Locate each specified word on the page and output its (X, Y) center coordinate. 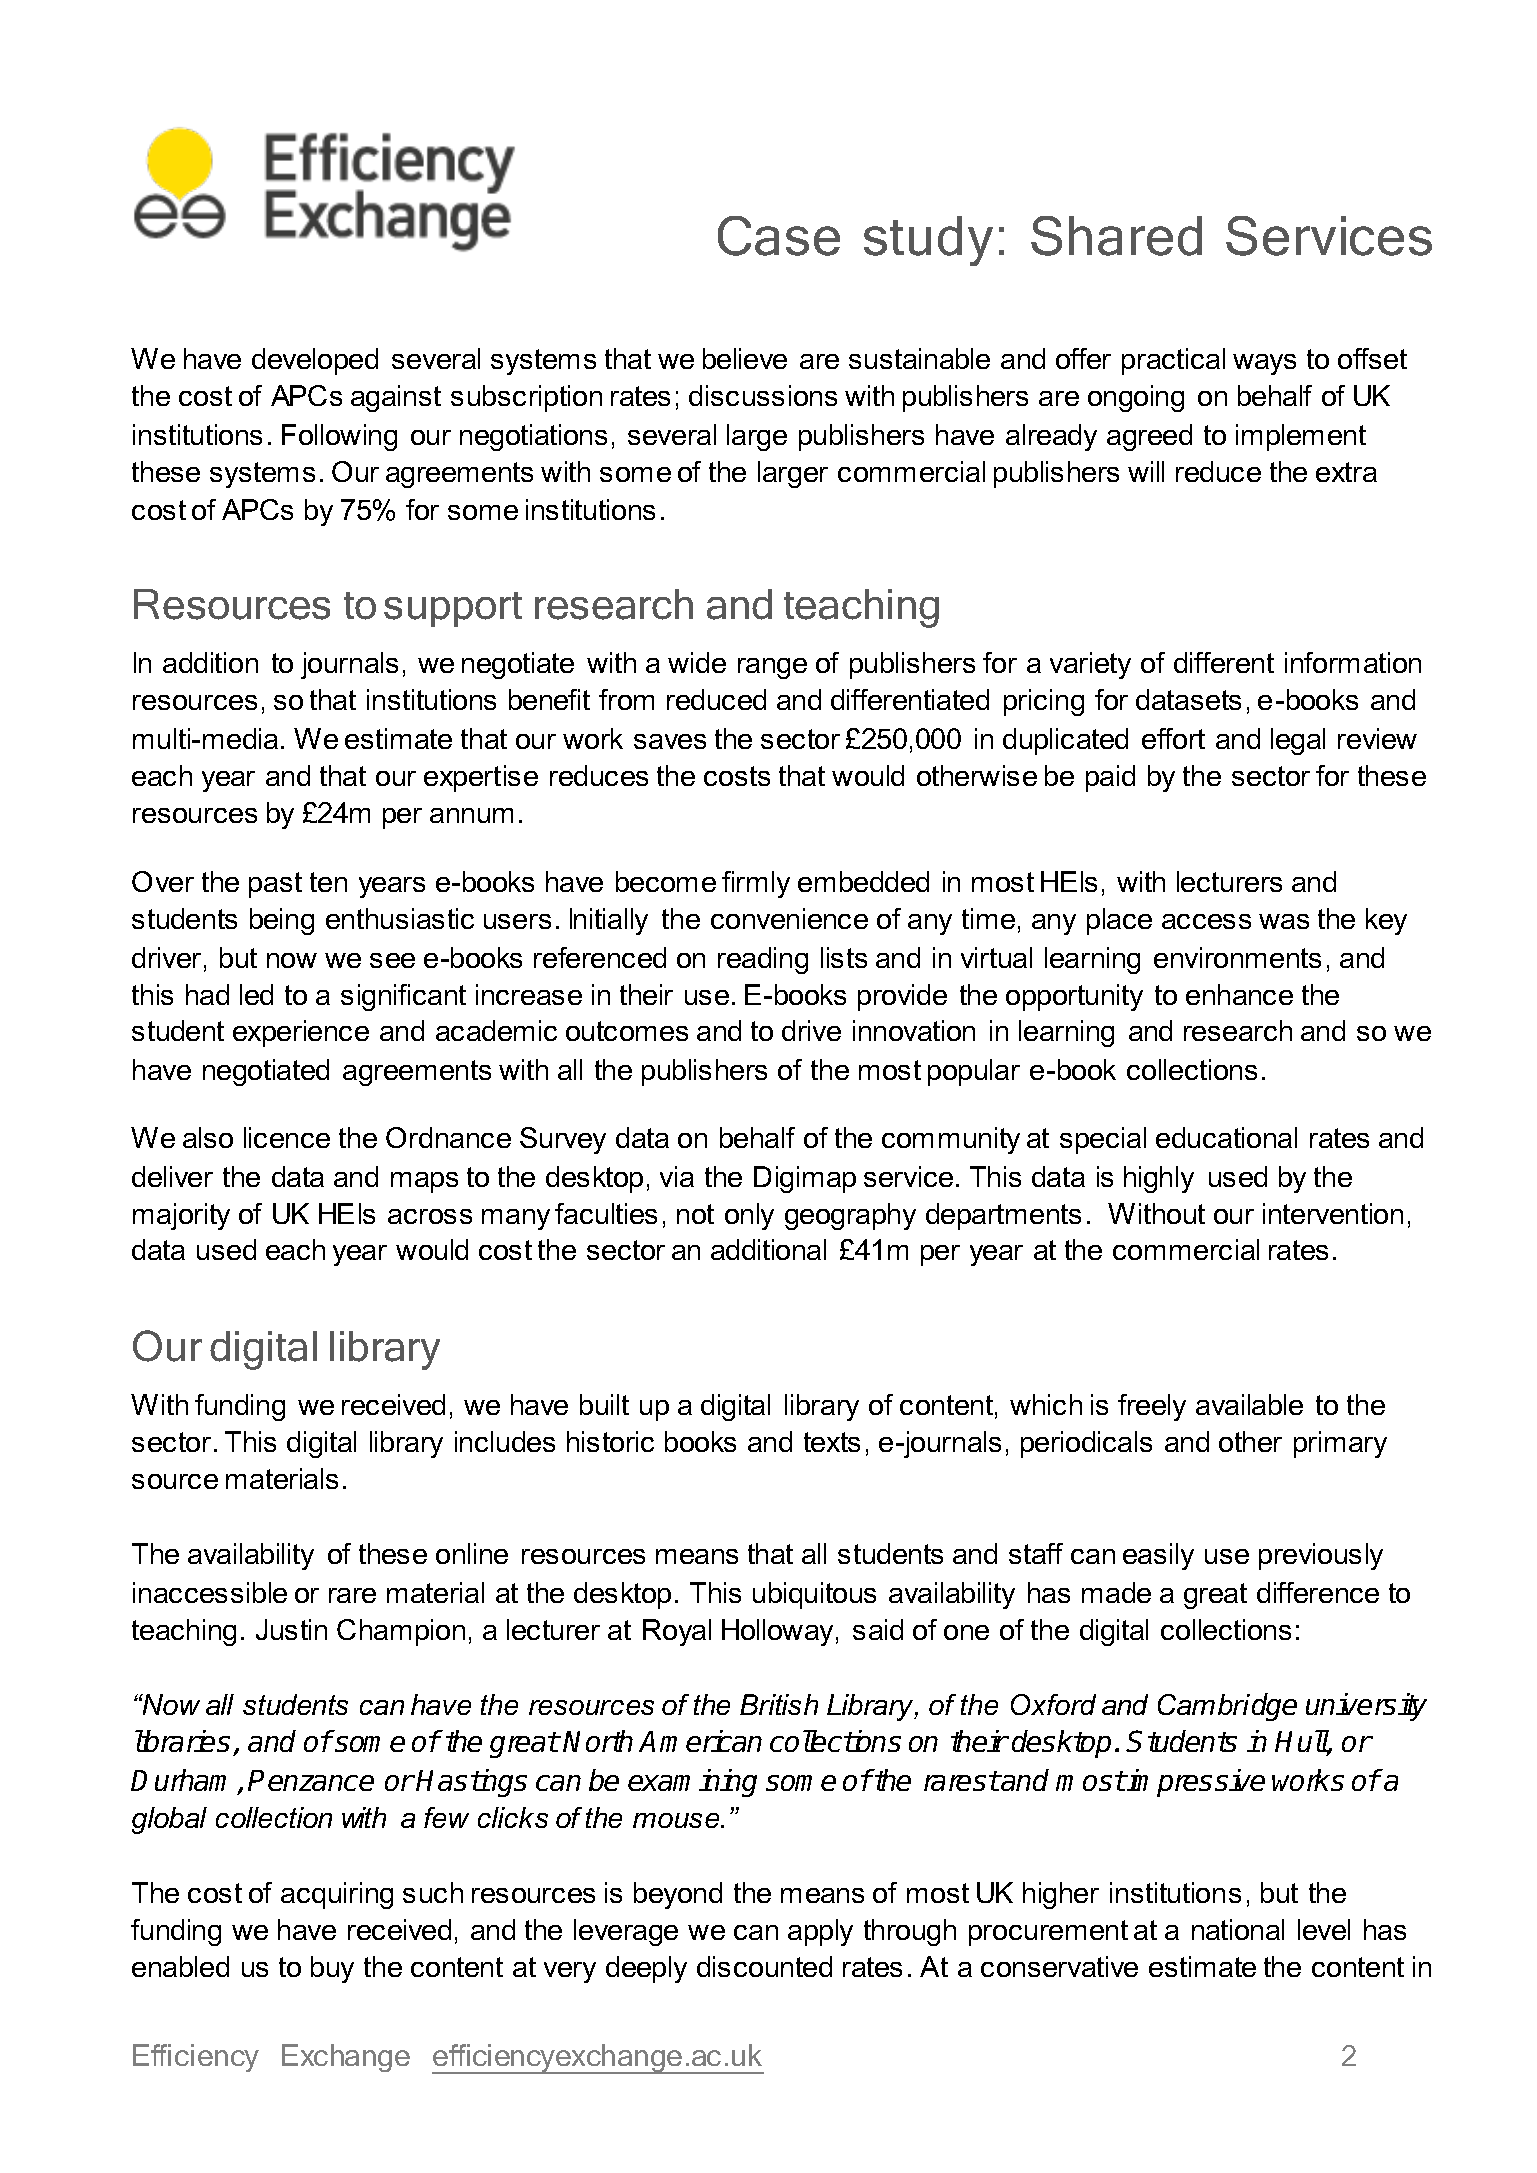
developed (315, 361)
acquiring (337, 1895)
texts (832, 1442)
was (1284, 921)
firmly (756, 884)
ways (1264, 364)
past (275, 885)
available (1249, 1404)
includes (505, 1441)
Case (779, 236)
